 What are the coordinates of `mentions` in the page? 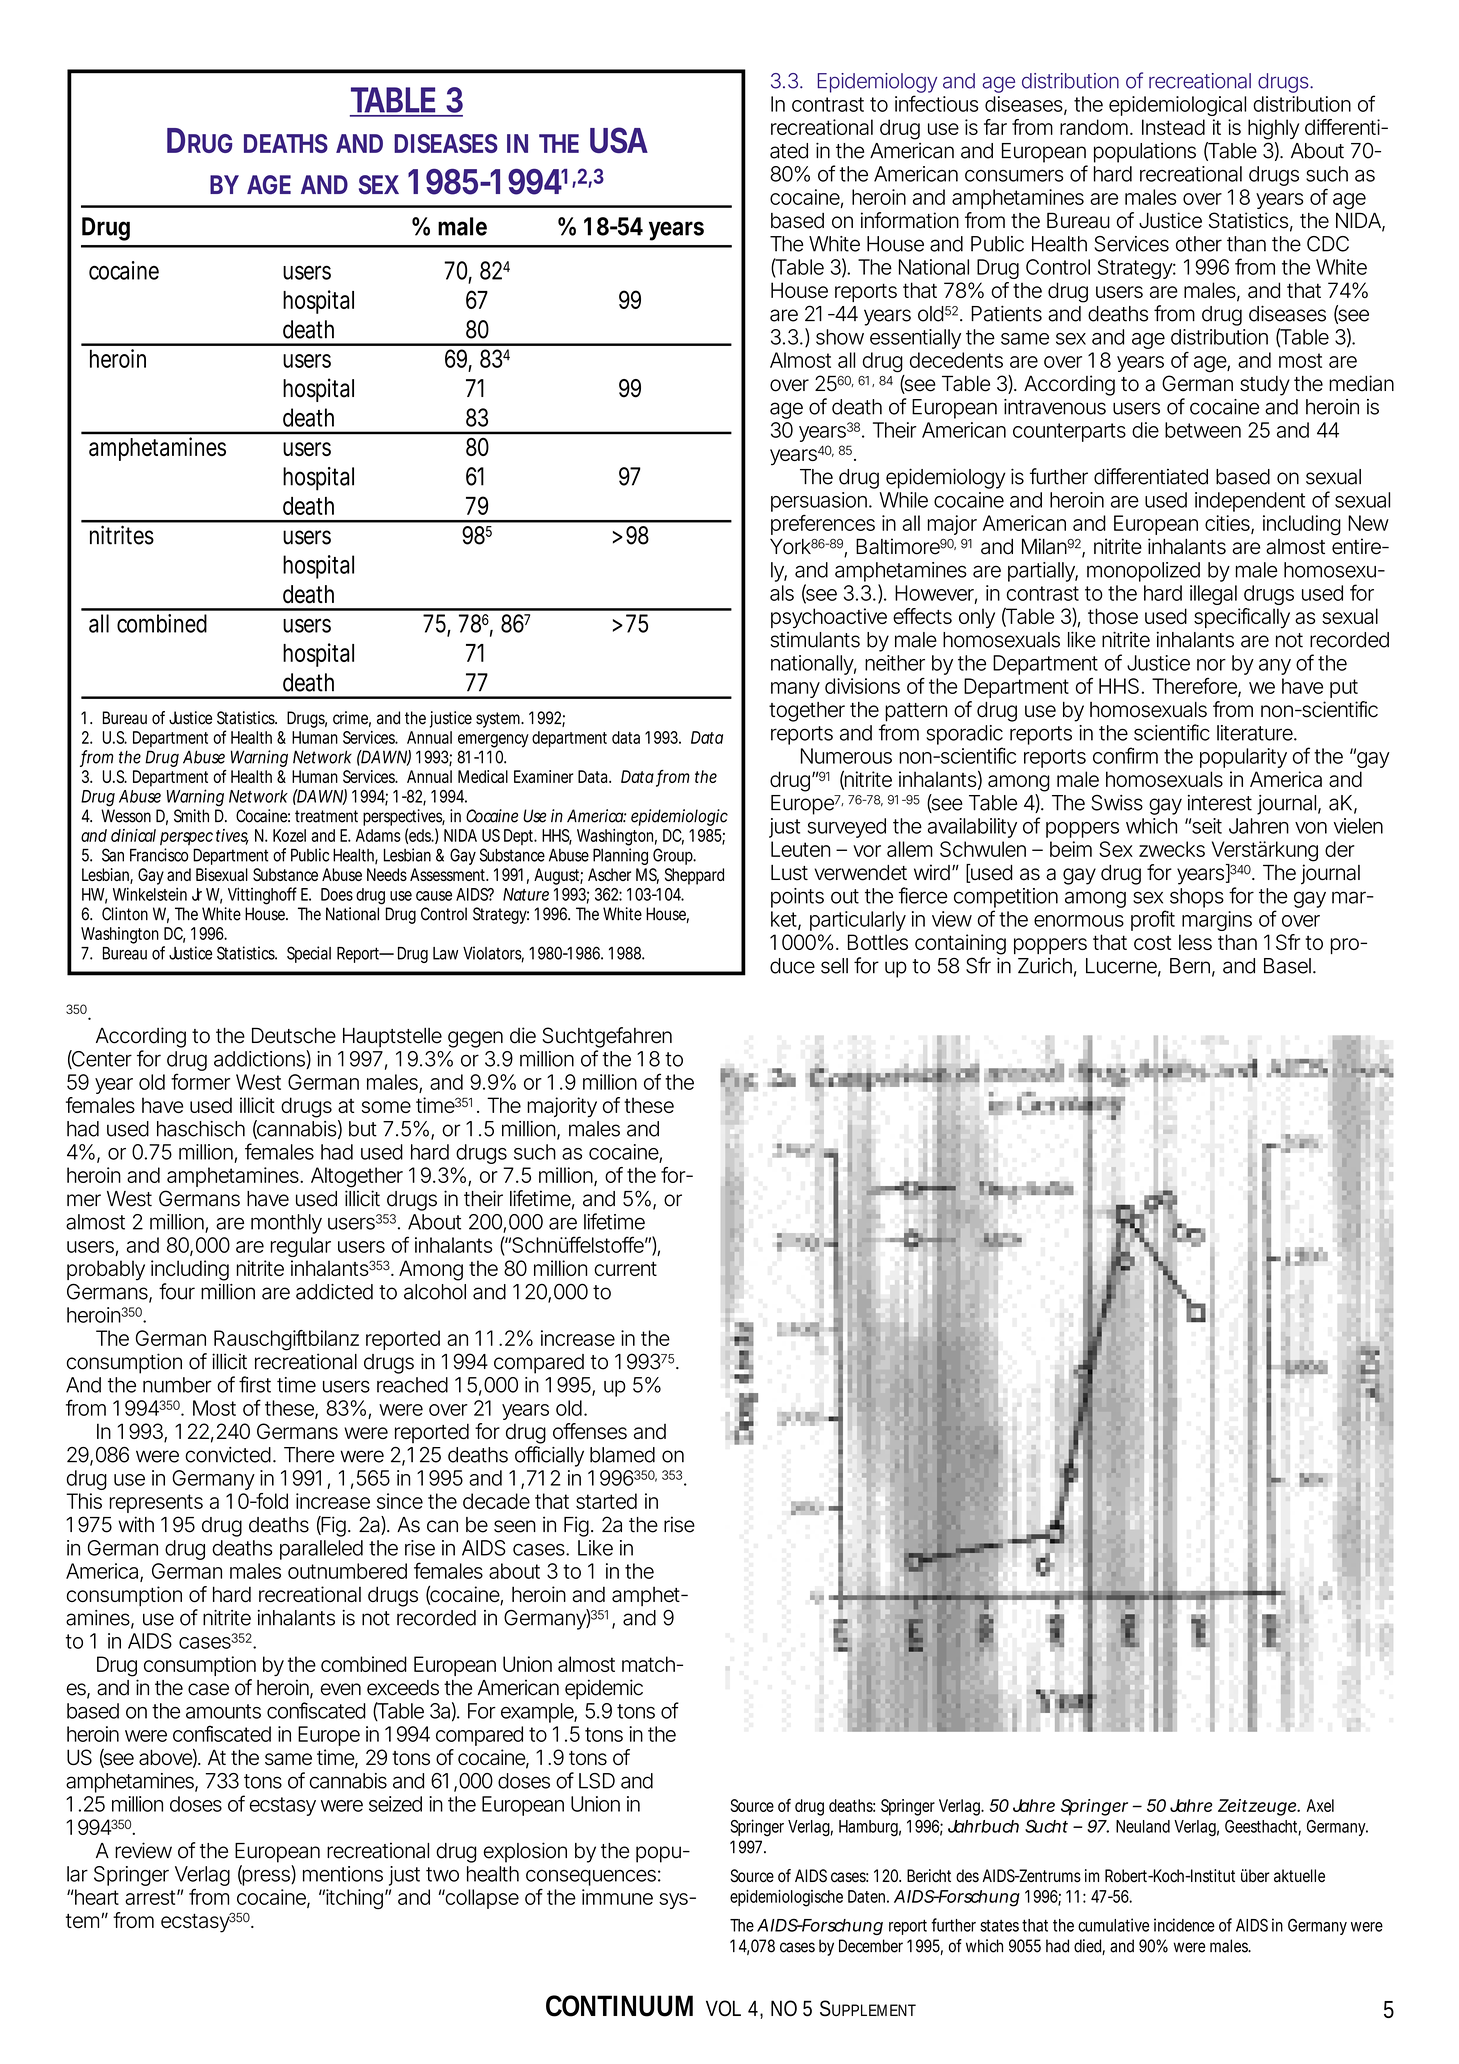 It's located at (343, 1874).
